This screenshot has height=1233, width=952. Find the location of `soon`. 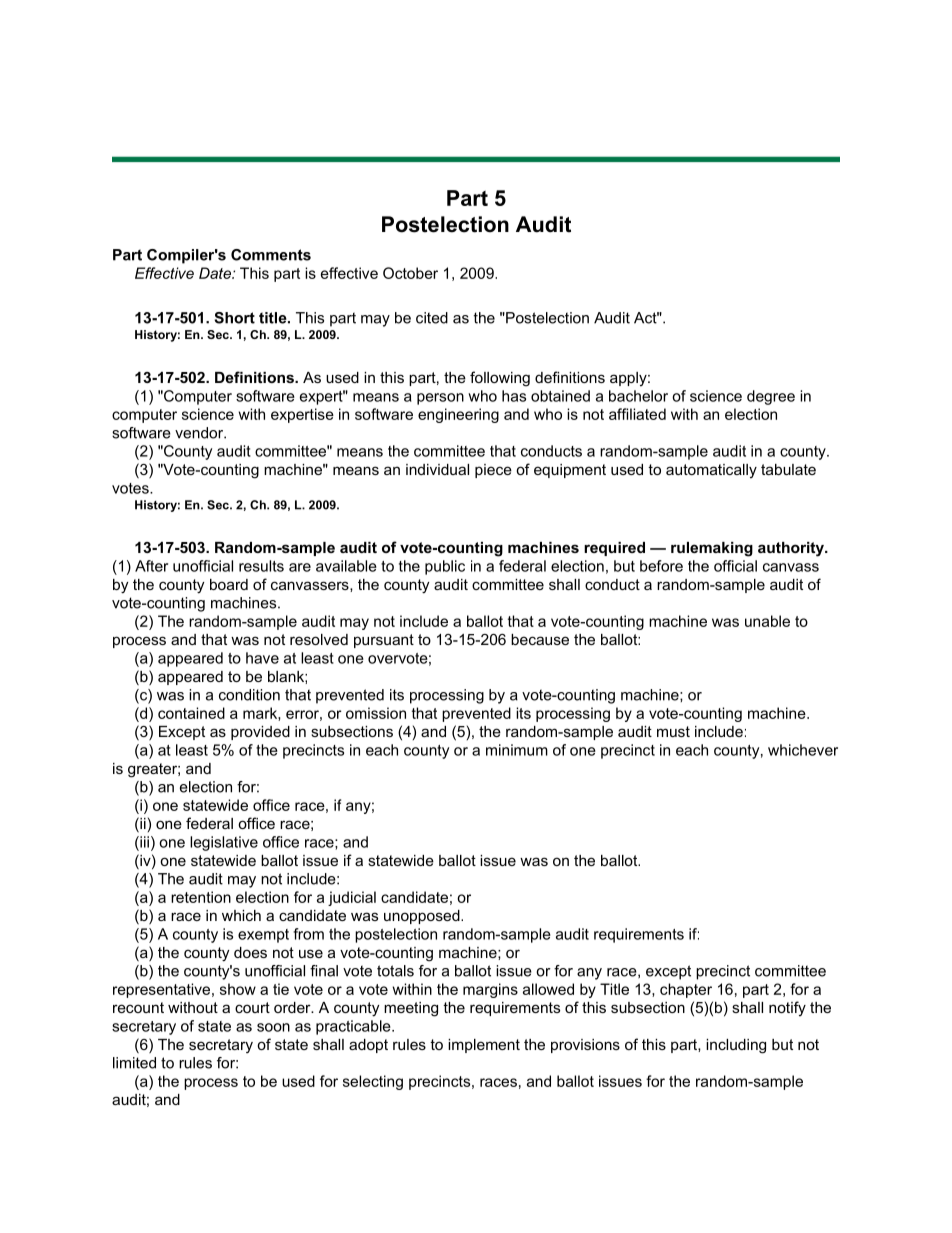

soon is located at coordinates (273, 1027).
